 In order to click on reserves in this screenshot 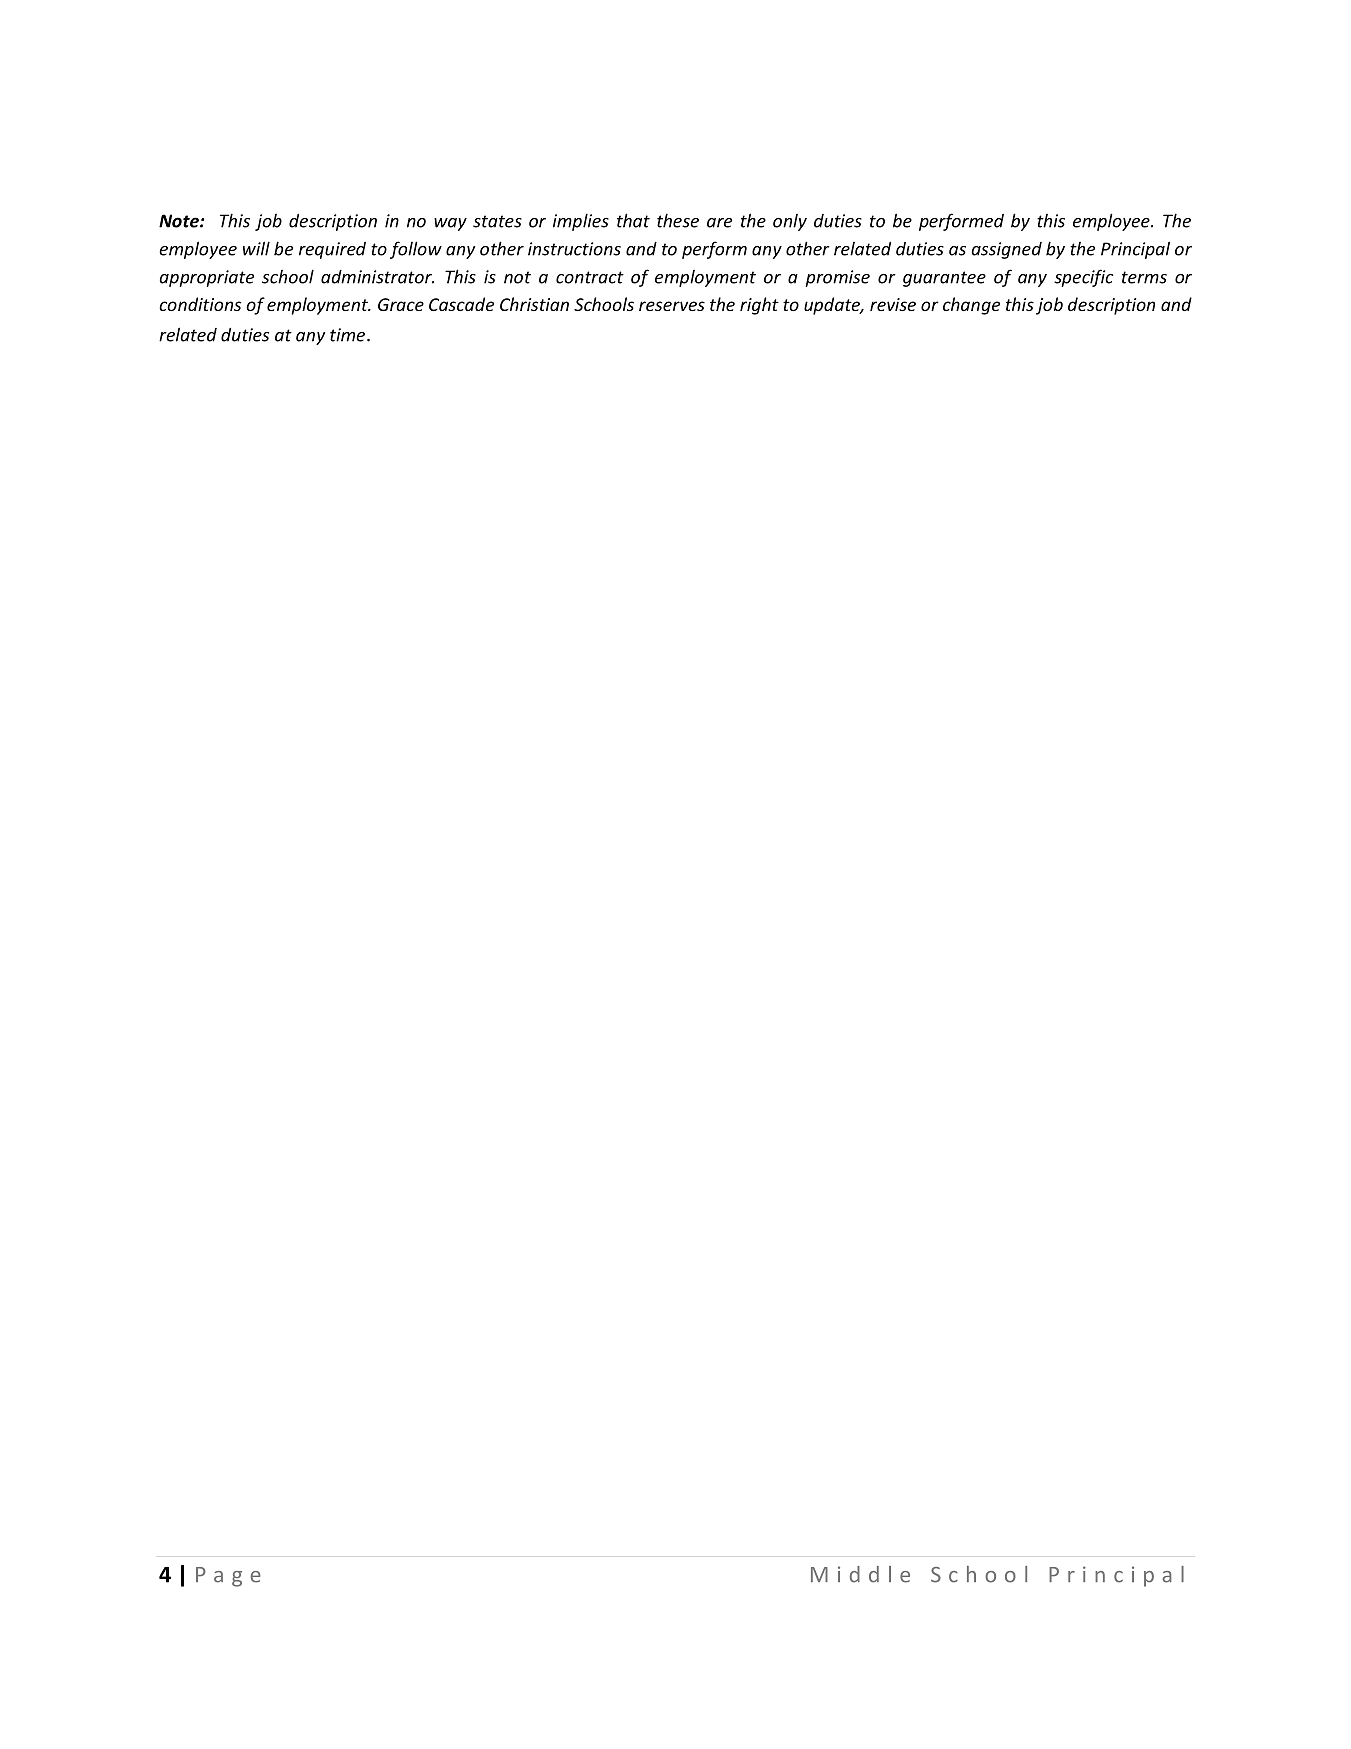, I will do `click(672, 306)`.
